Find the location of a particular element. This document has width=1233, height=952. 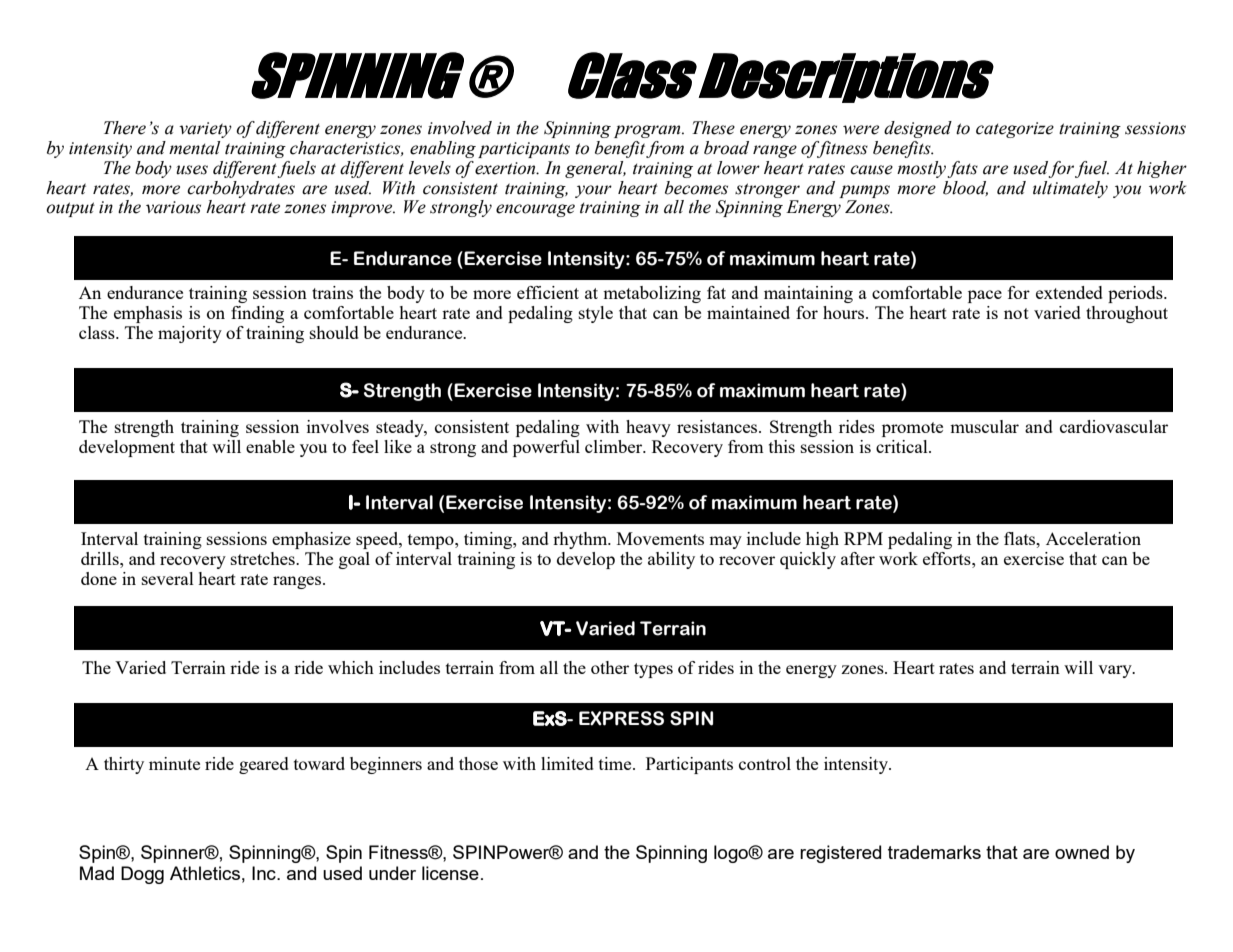

general is located at coordinates (595, 169).
